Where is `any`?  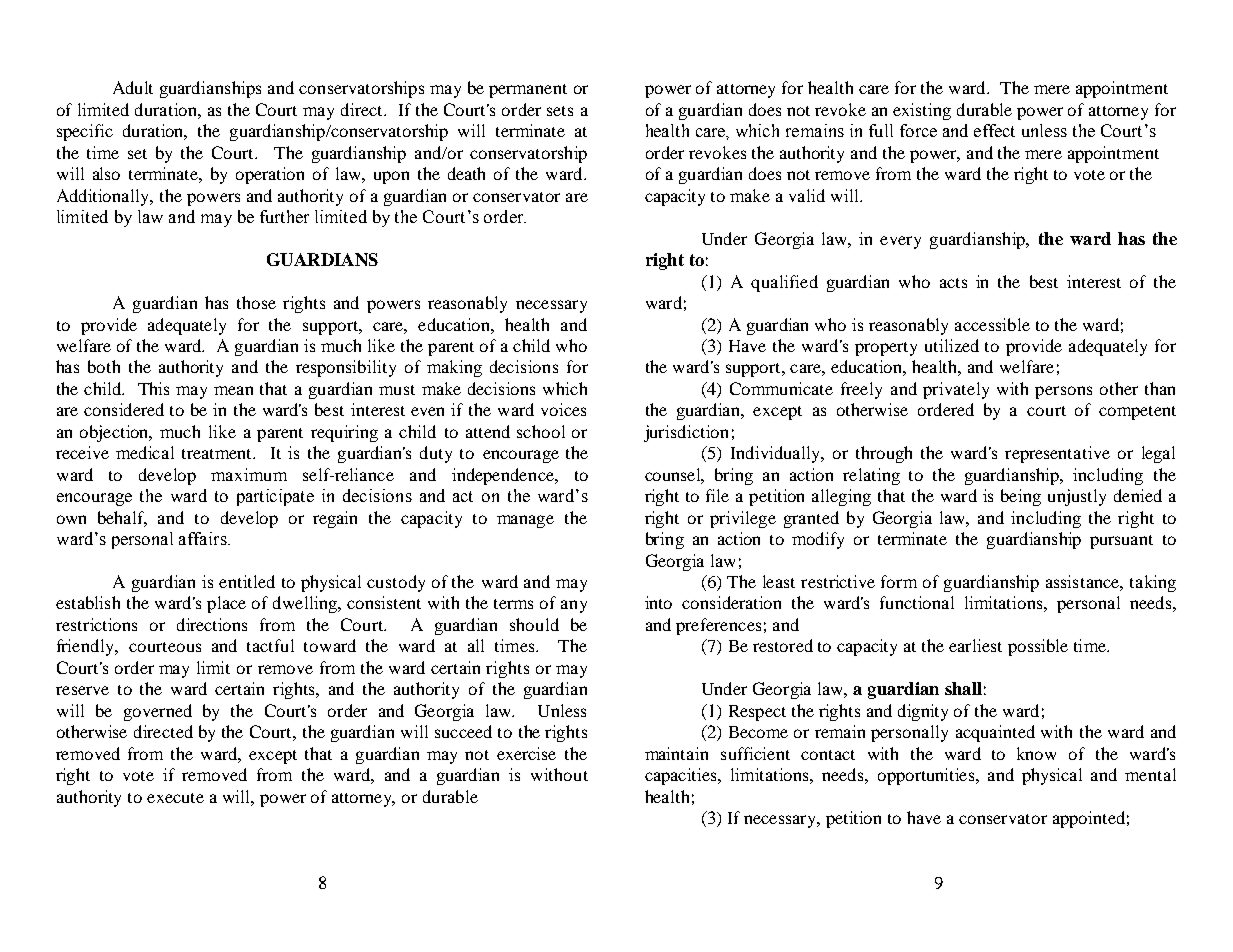
any is located at coordinates (574, 606).
